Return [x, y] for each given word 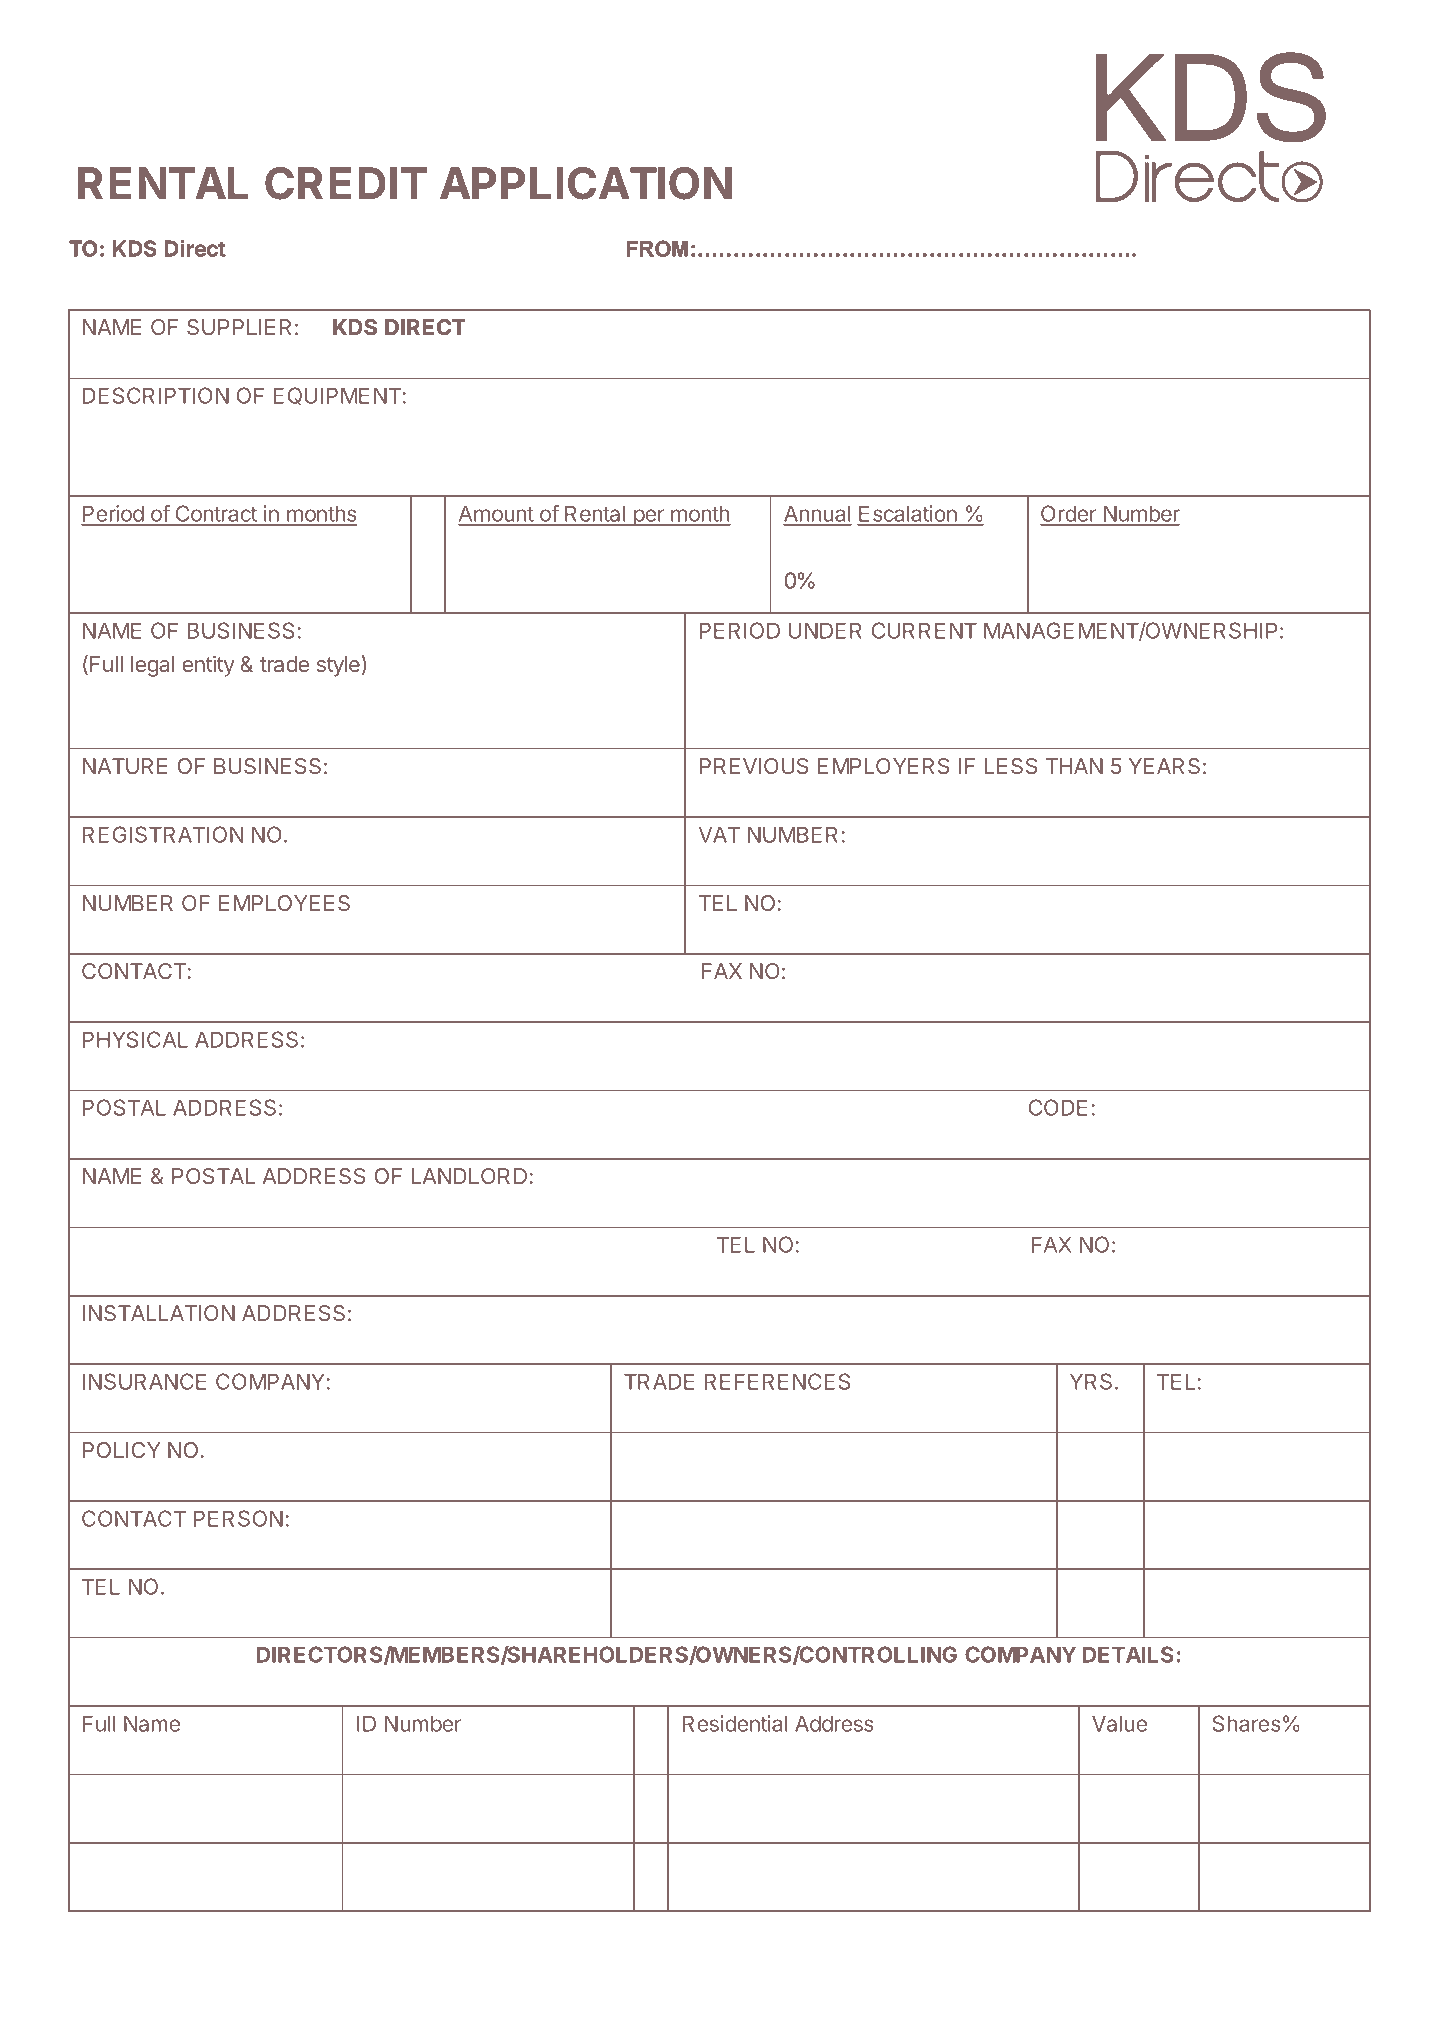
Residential [735, 1723]
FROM [657, 248]
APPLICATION [586, 183]
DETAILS [1128, 1654]
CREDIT [346, 183]
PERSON [238, 1518]
